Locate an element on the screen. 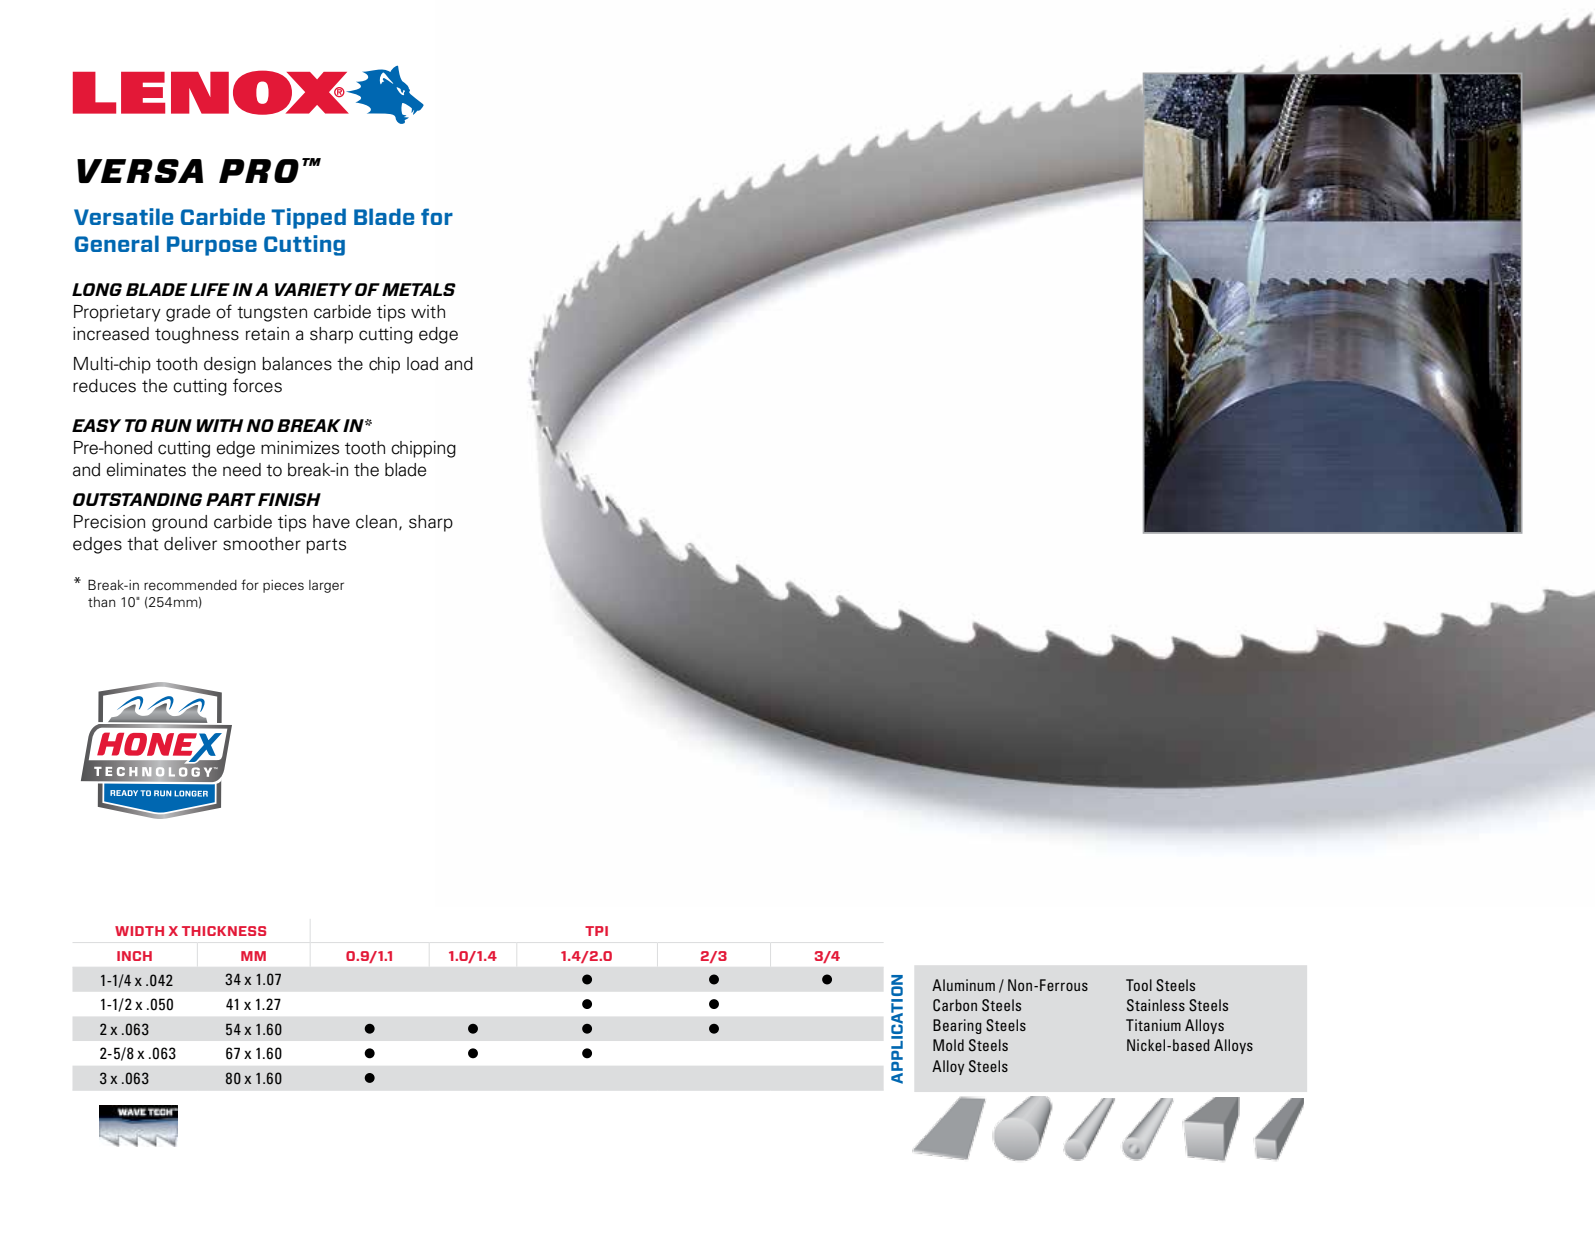 This screenshot has width=1595, height=1233. Inch is located at coordinates (134, 956).
